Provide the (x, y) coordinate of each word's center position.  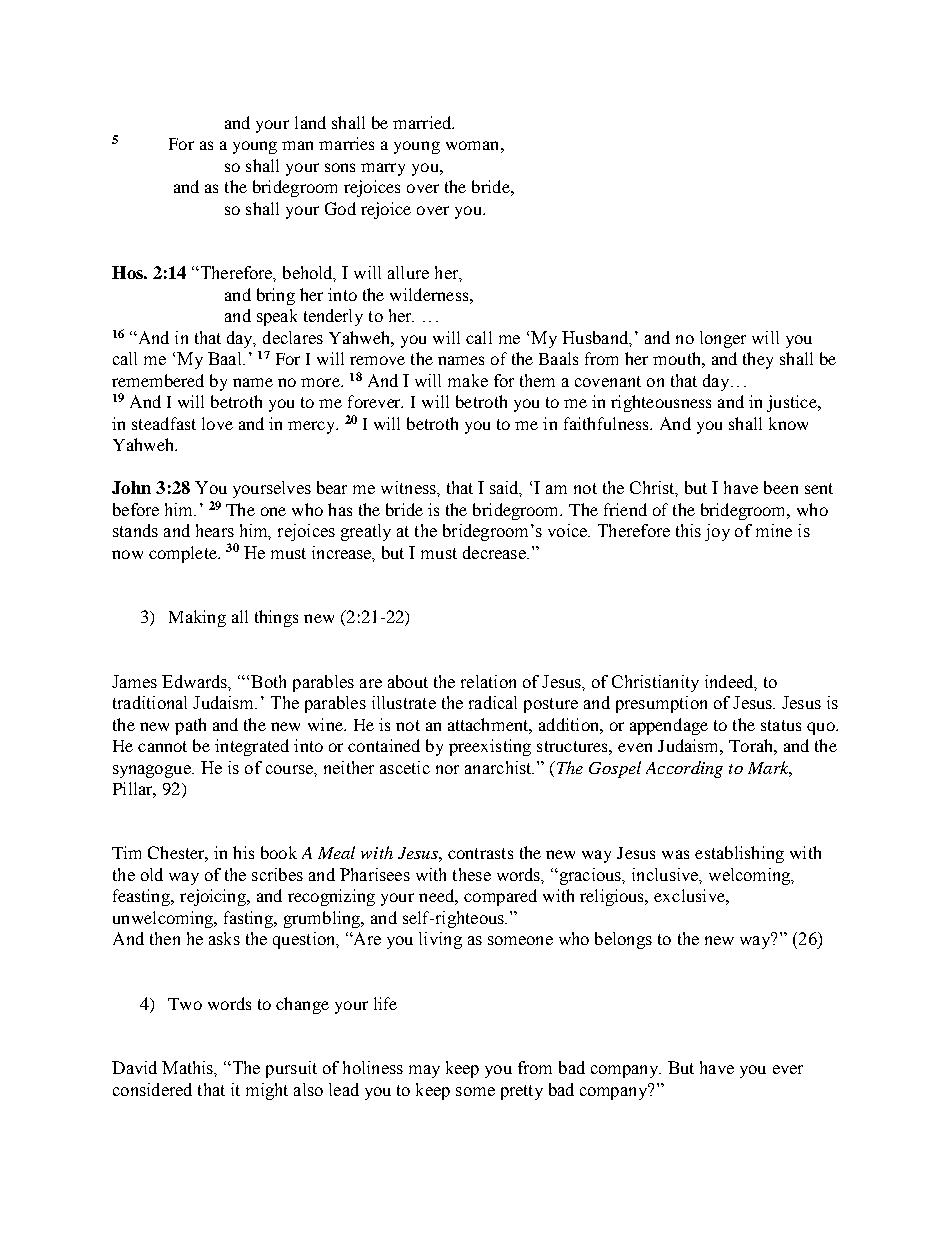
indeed (730, 682)
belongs (623, 940)
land (310, 122)
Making (197, 618)
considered (152, 1089)
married (423, 122)
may (424, 1071)
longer (723, 339)
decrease (495, 552)
